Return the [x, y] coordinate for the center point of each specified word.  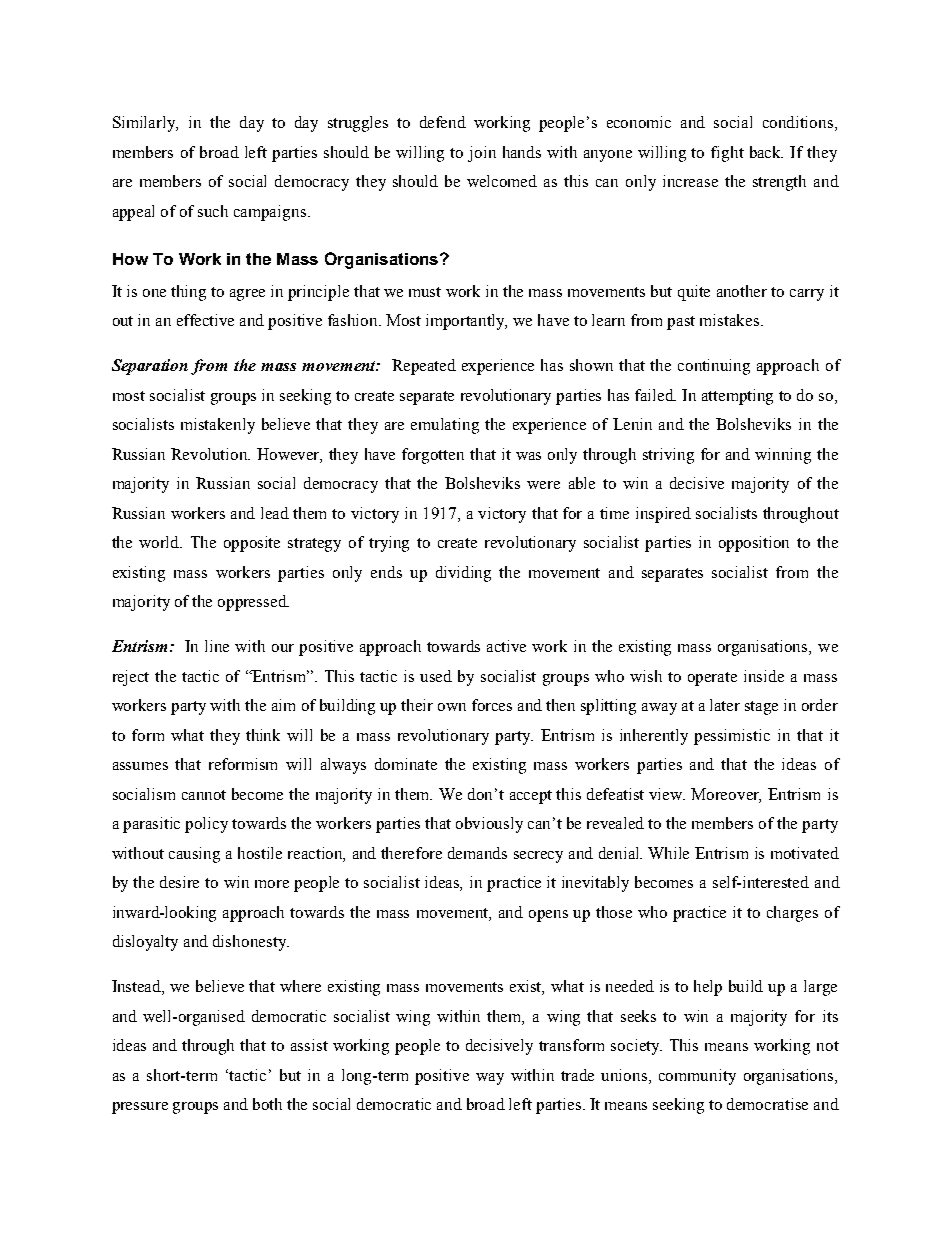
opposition [754, 544]
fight [727, 154]
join [482, 154]
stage [761, 708]
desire [179, 882]
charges [792, 914]
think [263, 735]
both [267, 1104]
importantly [466, 322]
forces [492, 705]
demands [477, 853]
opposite [252, 544]
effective [205, 320]
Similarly [145, 124]
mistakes [731, 320]
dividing [463, 574]
